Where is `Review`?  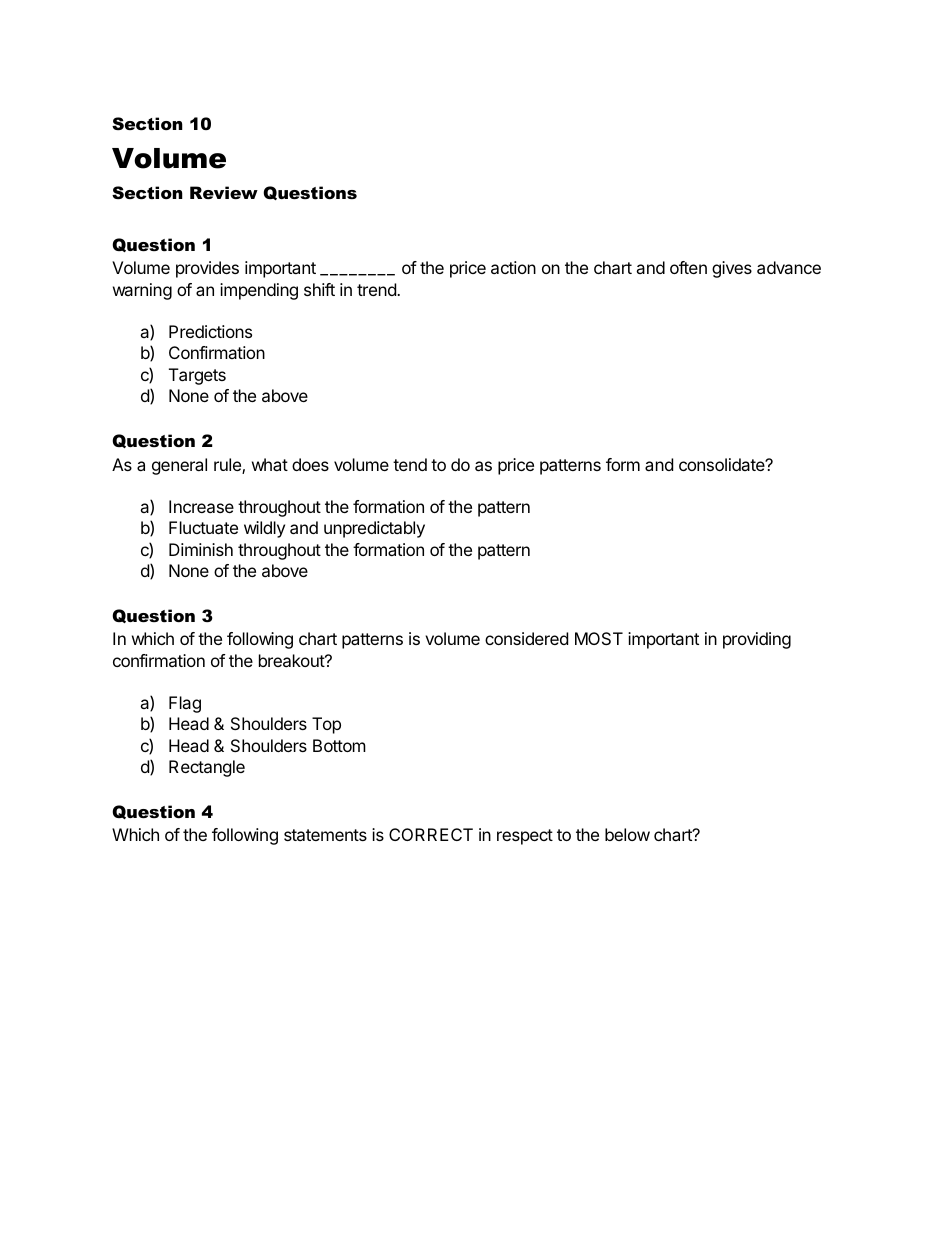 Review is located at coordinates (224, 192).
